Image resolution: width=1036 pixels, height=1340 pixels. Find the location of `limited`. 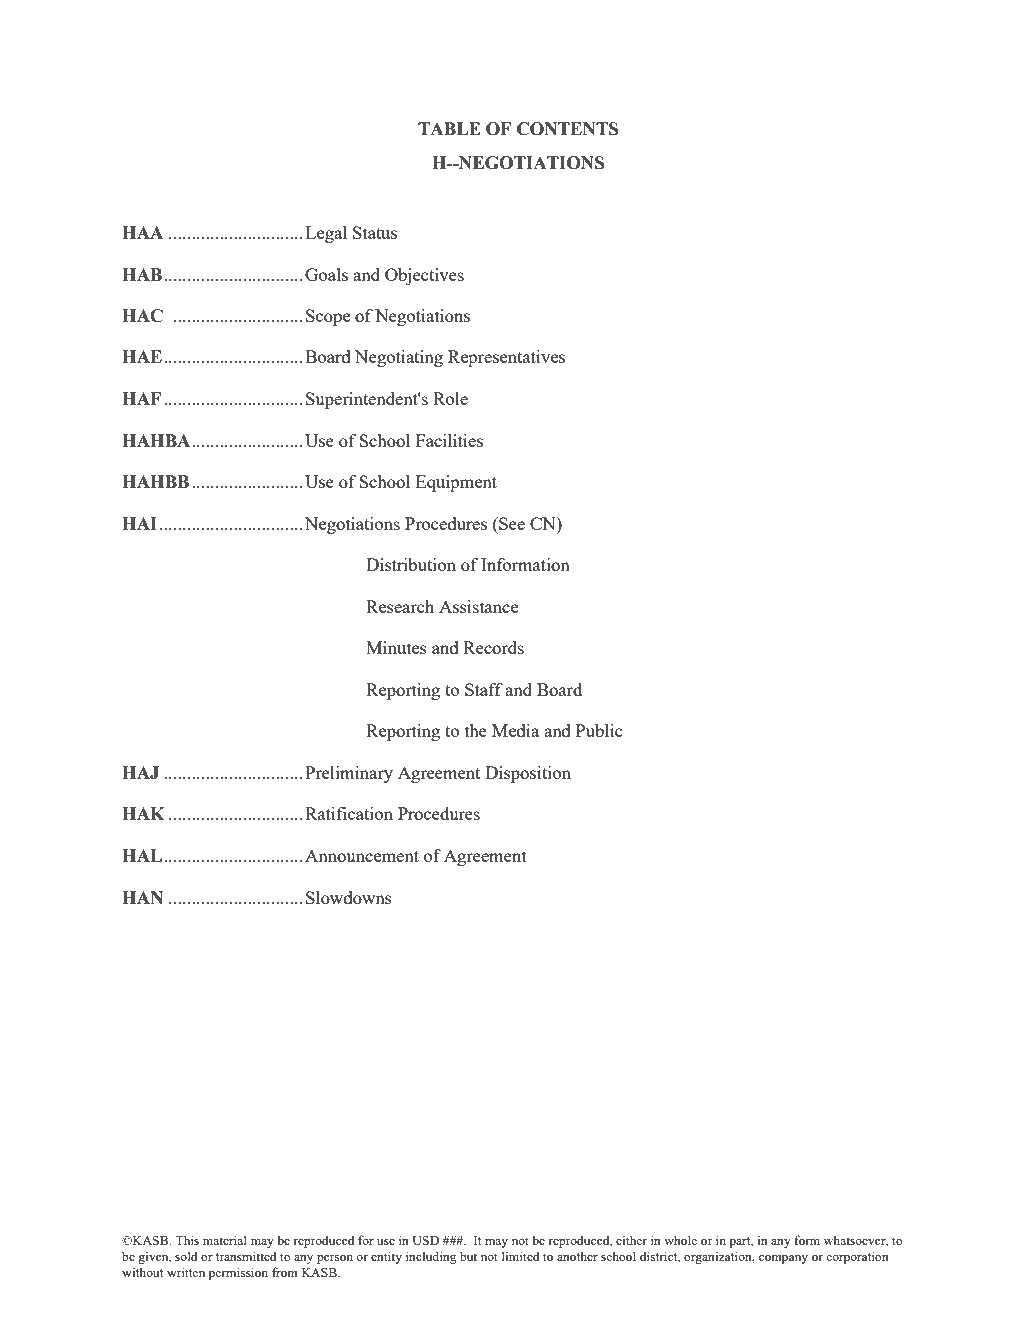

limited is located at coordinates (521, 1256).
